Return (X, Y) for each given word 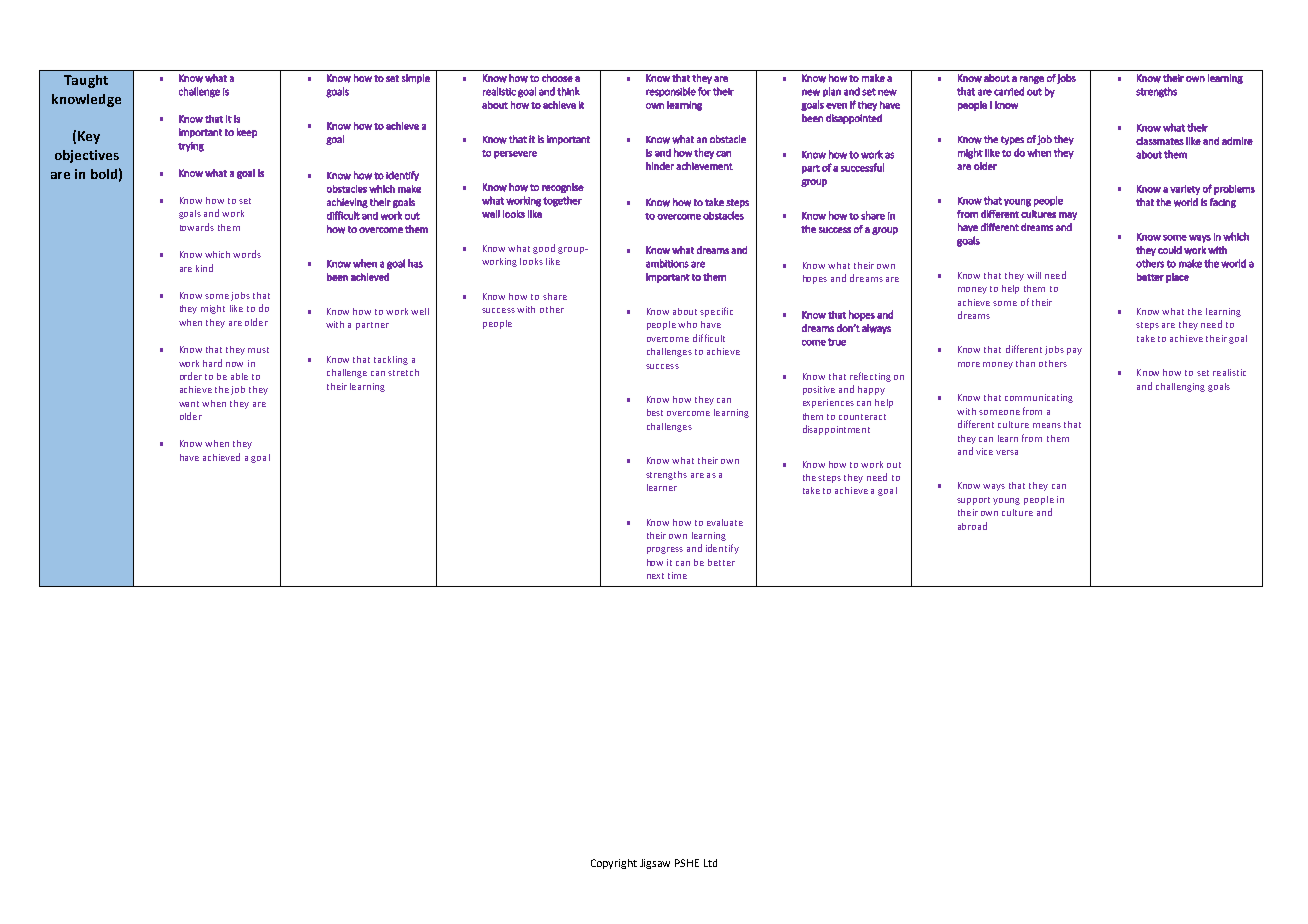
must (258, 350)
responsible (671, 92)
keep (247, 133)
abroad (972, 526)
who (687, 324)
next (655, 576)
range (1032, 80)
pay (1074, 351)
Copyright (614, 864)
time (677, 575)
